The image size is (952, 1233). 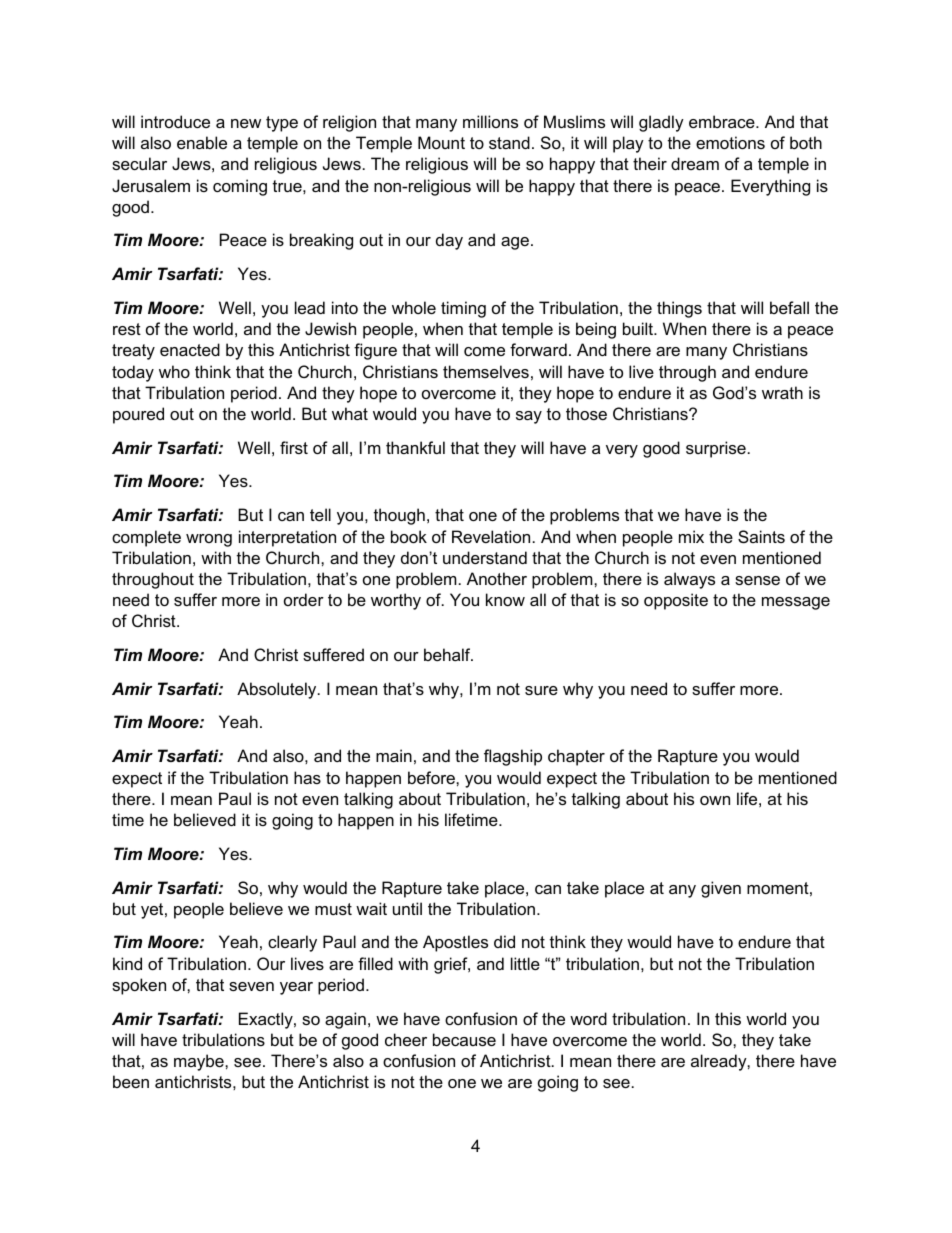 What do you see at coordinates (200, 1062) in the page?
I see `maybe` at bounding box center [200, 1062].
